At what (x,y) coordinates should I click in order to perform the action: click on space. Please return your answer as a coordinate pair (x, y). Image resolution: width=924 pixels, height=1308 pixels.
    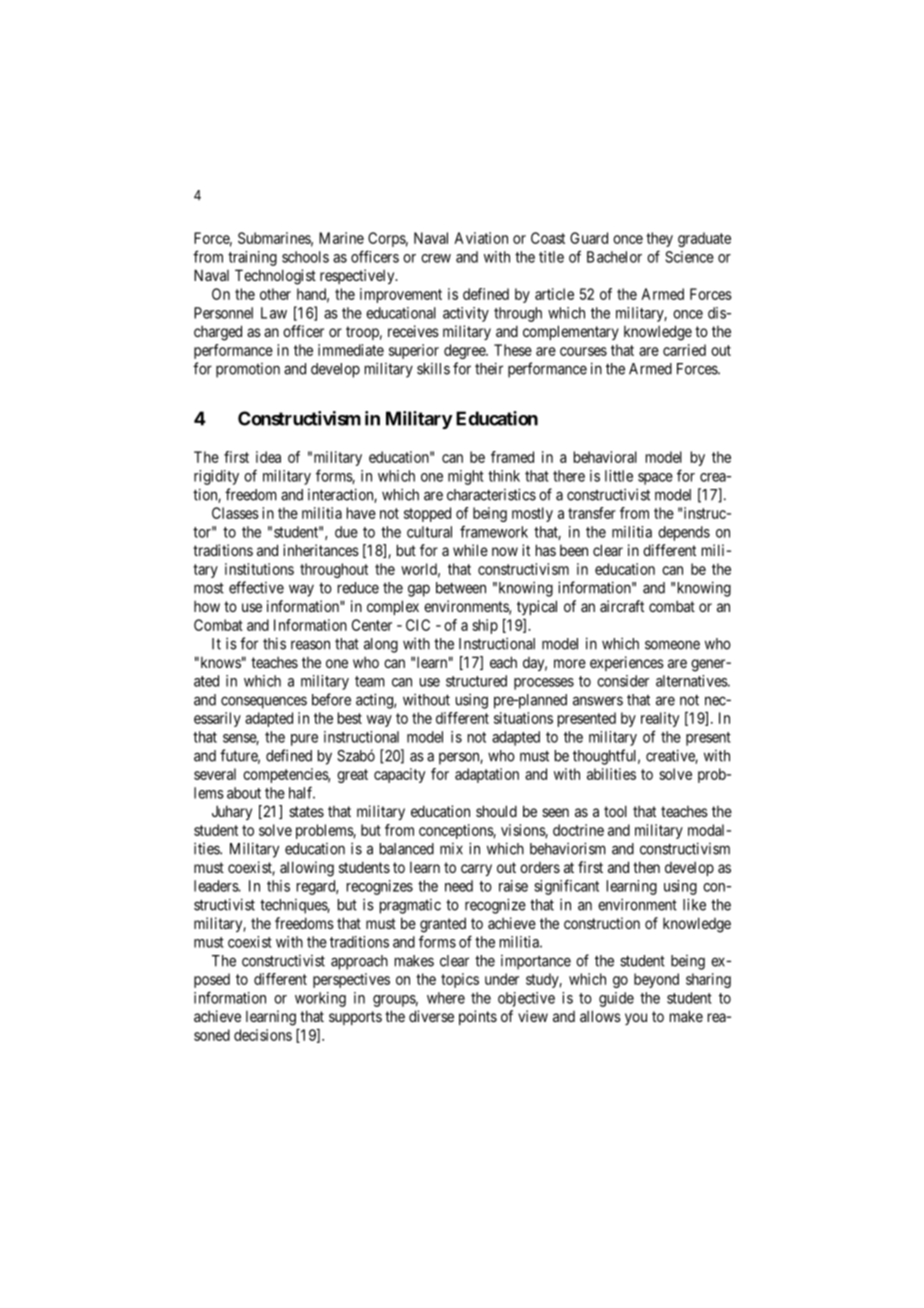
    Looking at the image, I should click on (655, 479).
